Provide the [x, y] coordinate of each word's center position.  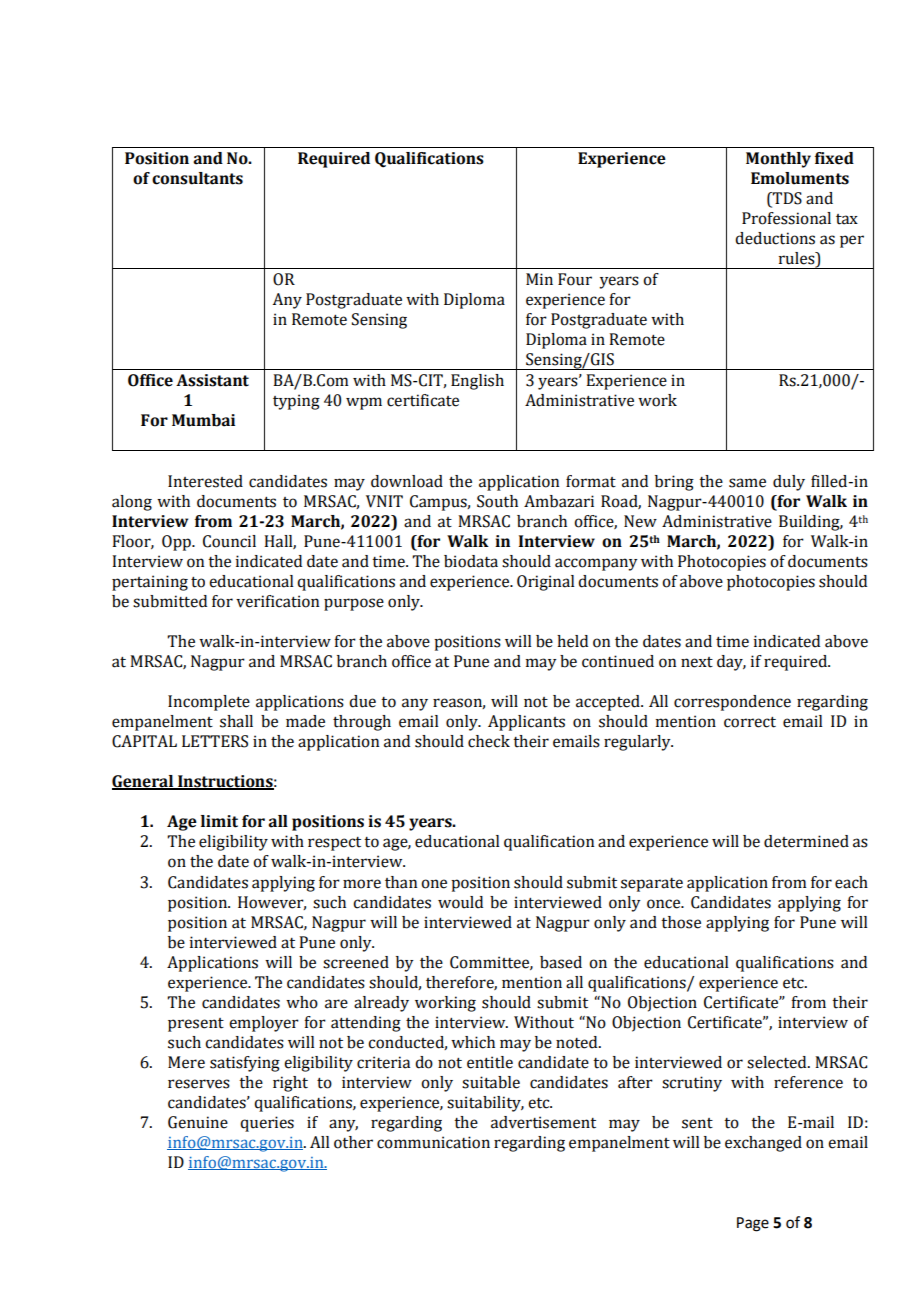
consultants [197, 178]
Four [575, 279]
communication [433, 1142]
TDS [786, 199]
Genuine [198, 1122]
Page [753, 1224]
